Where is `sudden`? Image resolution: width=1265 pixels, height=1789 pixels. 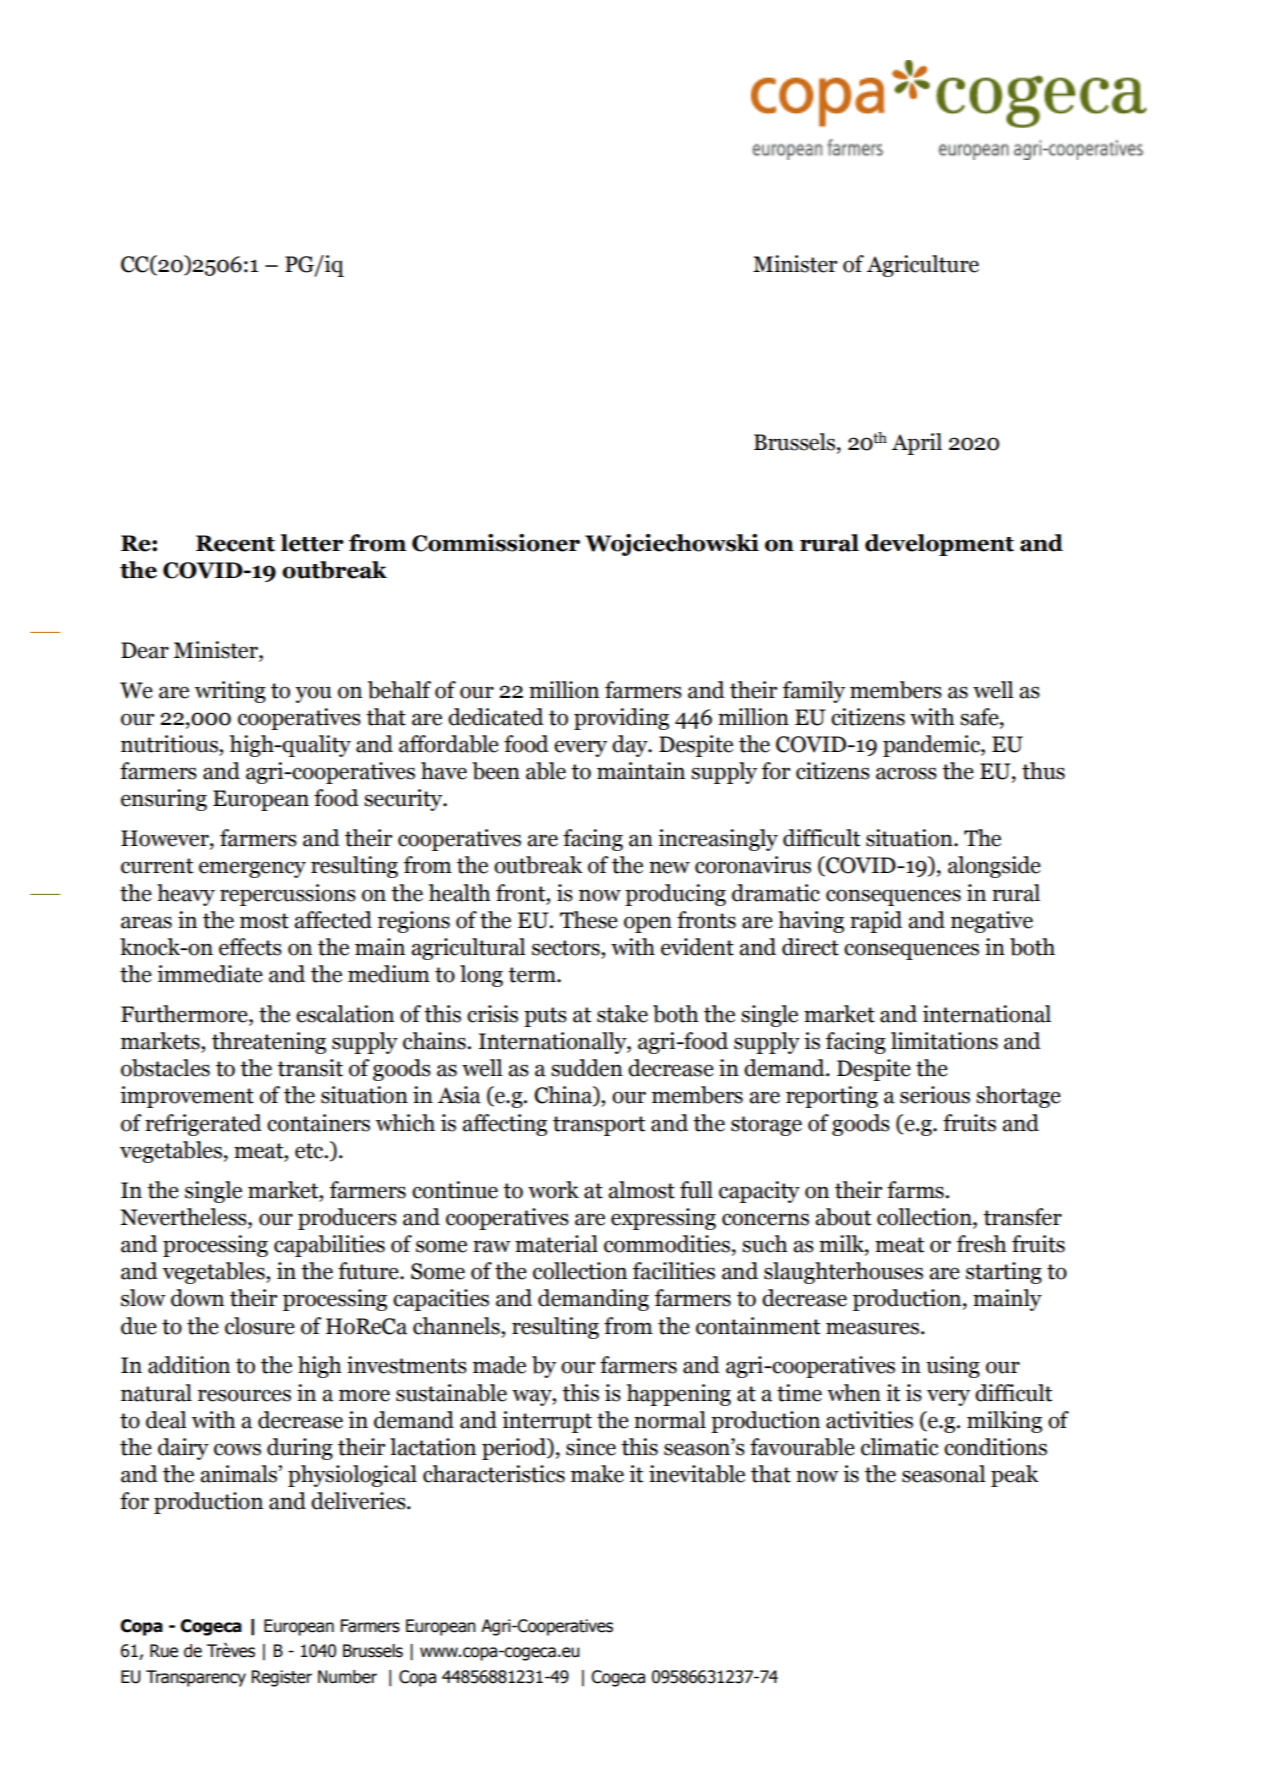 sudden is located at coordinates (587, 1068).
